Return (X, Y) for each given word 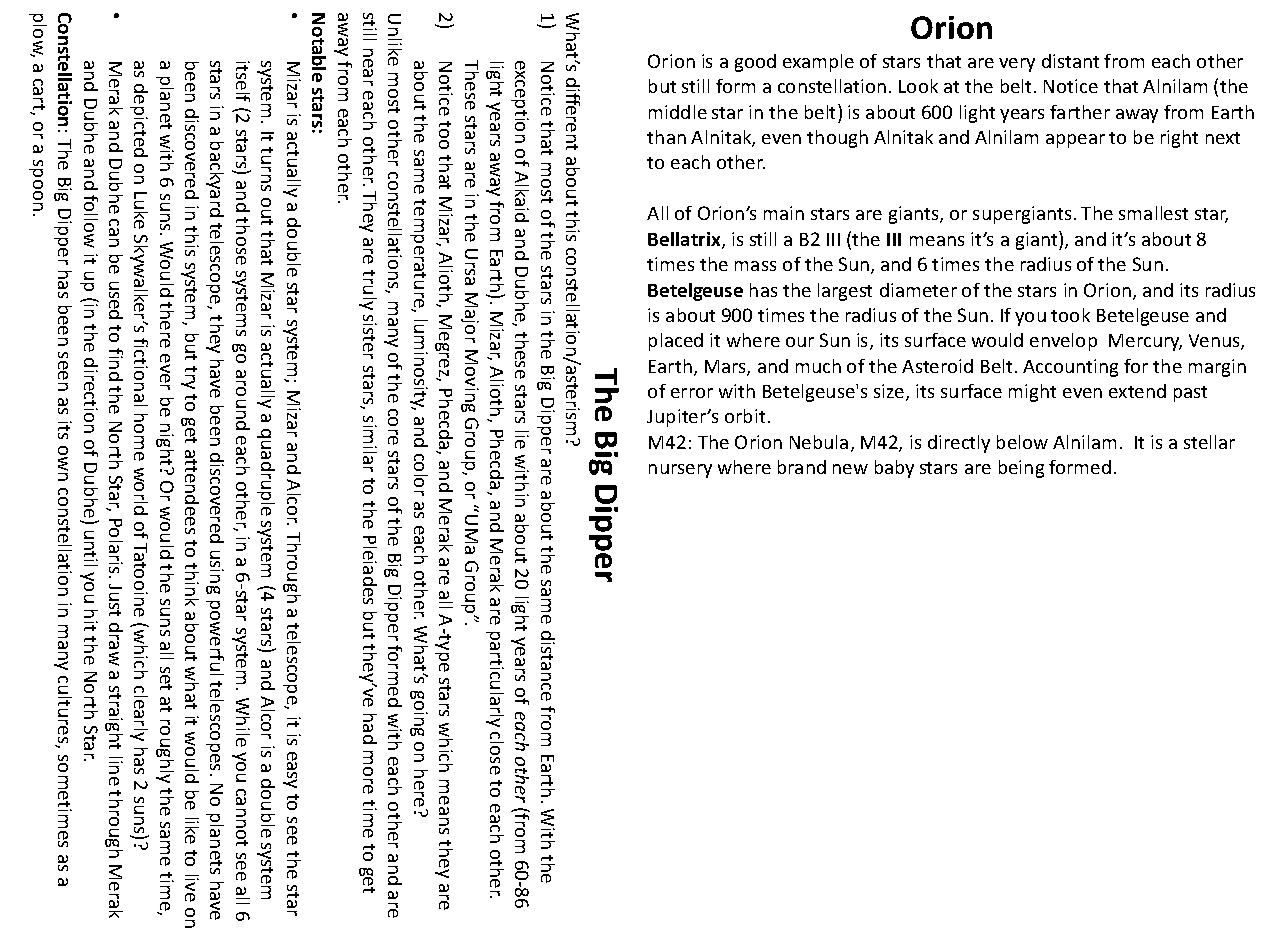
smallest (1153, 213)
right (1179, 139)
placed (676, 342)
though (837, 139)
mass (755, 266)
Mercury (1145, 342)
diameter (918, 290)
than (666, 137)
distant (1070, 61)
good (755, 63)
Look (918, 86)
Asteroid (937, 366)
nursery (680, 471)
